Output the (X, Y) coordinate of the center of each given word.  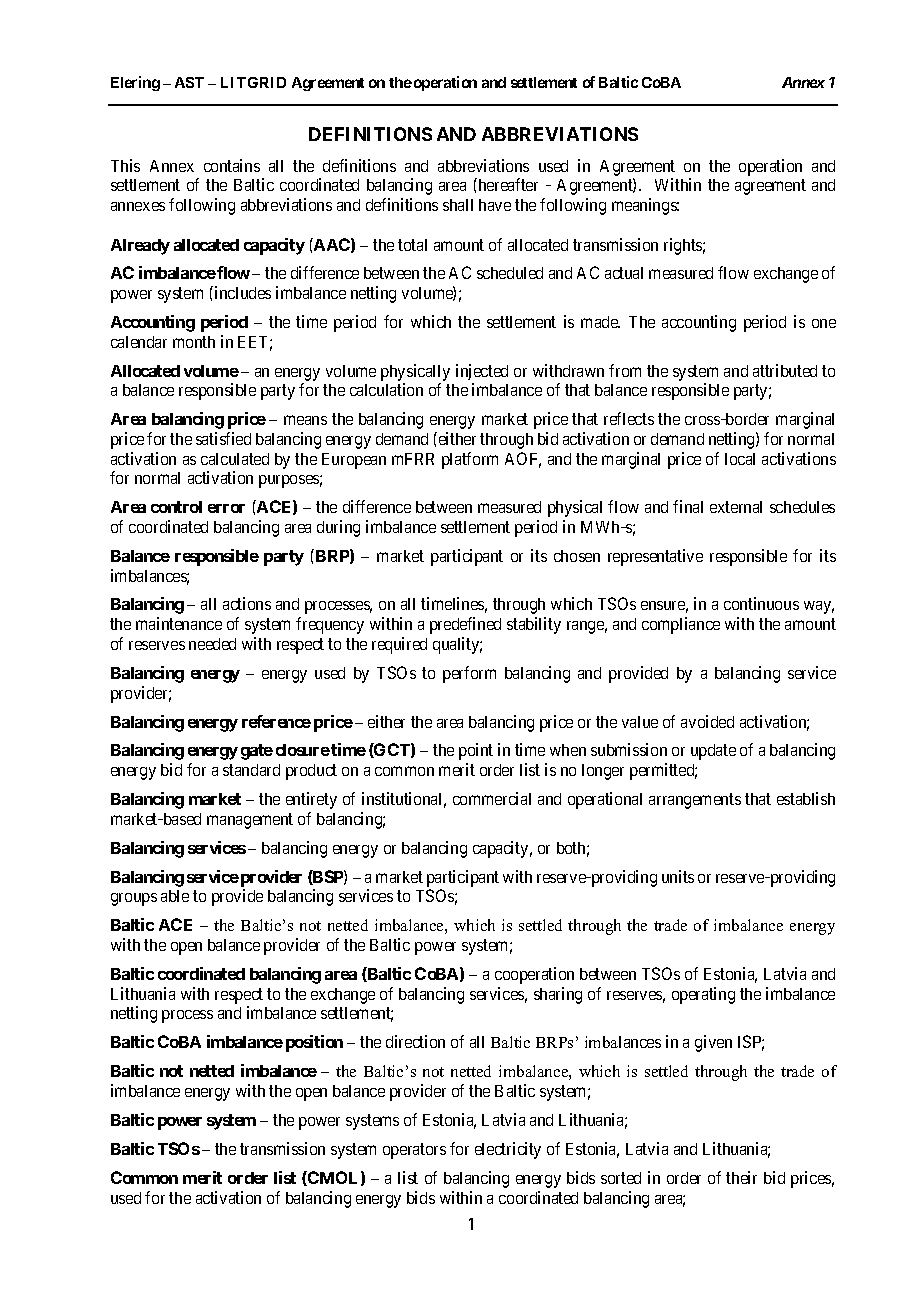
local (740, 459)
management (250, 821)
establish (806, 798)
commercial (492, 798)
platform (470, 460)
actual (624, 273)
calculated (235, 459)
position (314, 1043)
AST (189, 82)
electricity (508, 1150)
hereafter (507, 184)
